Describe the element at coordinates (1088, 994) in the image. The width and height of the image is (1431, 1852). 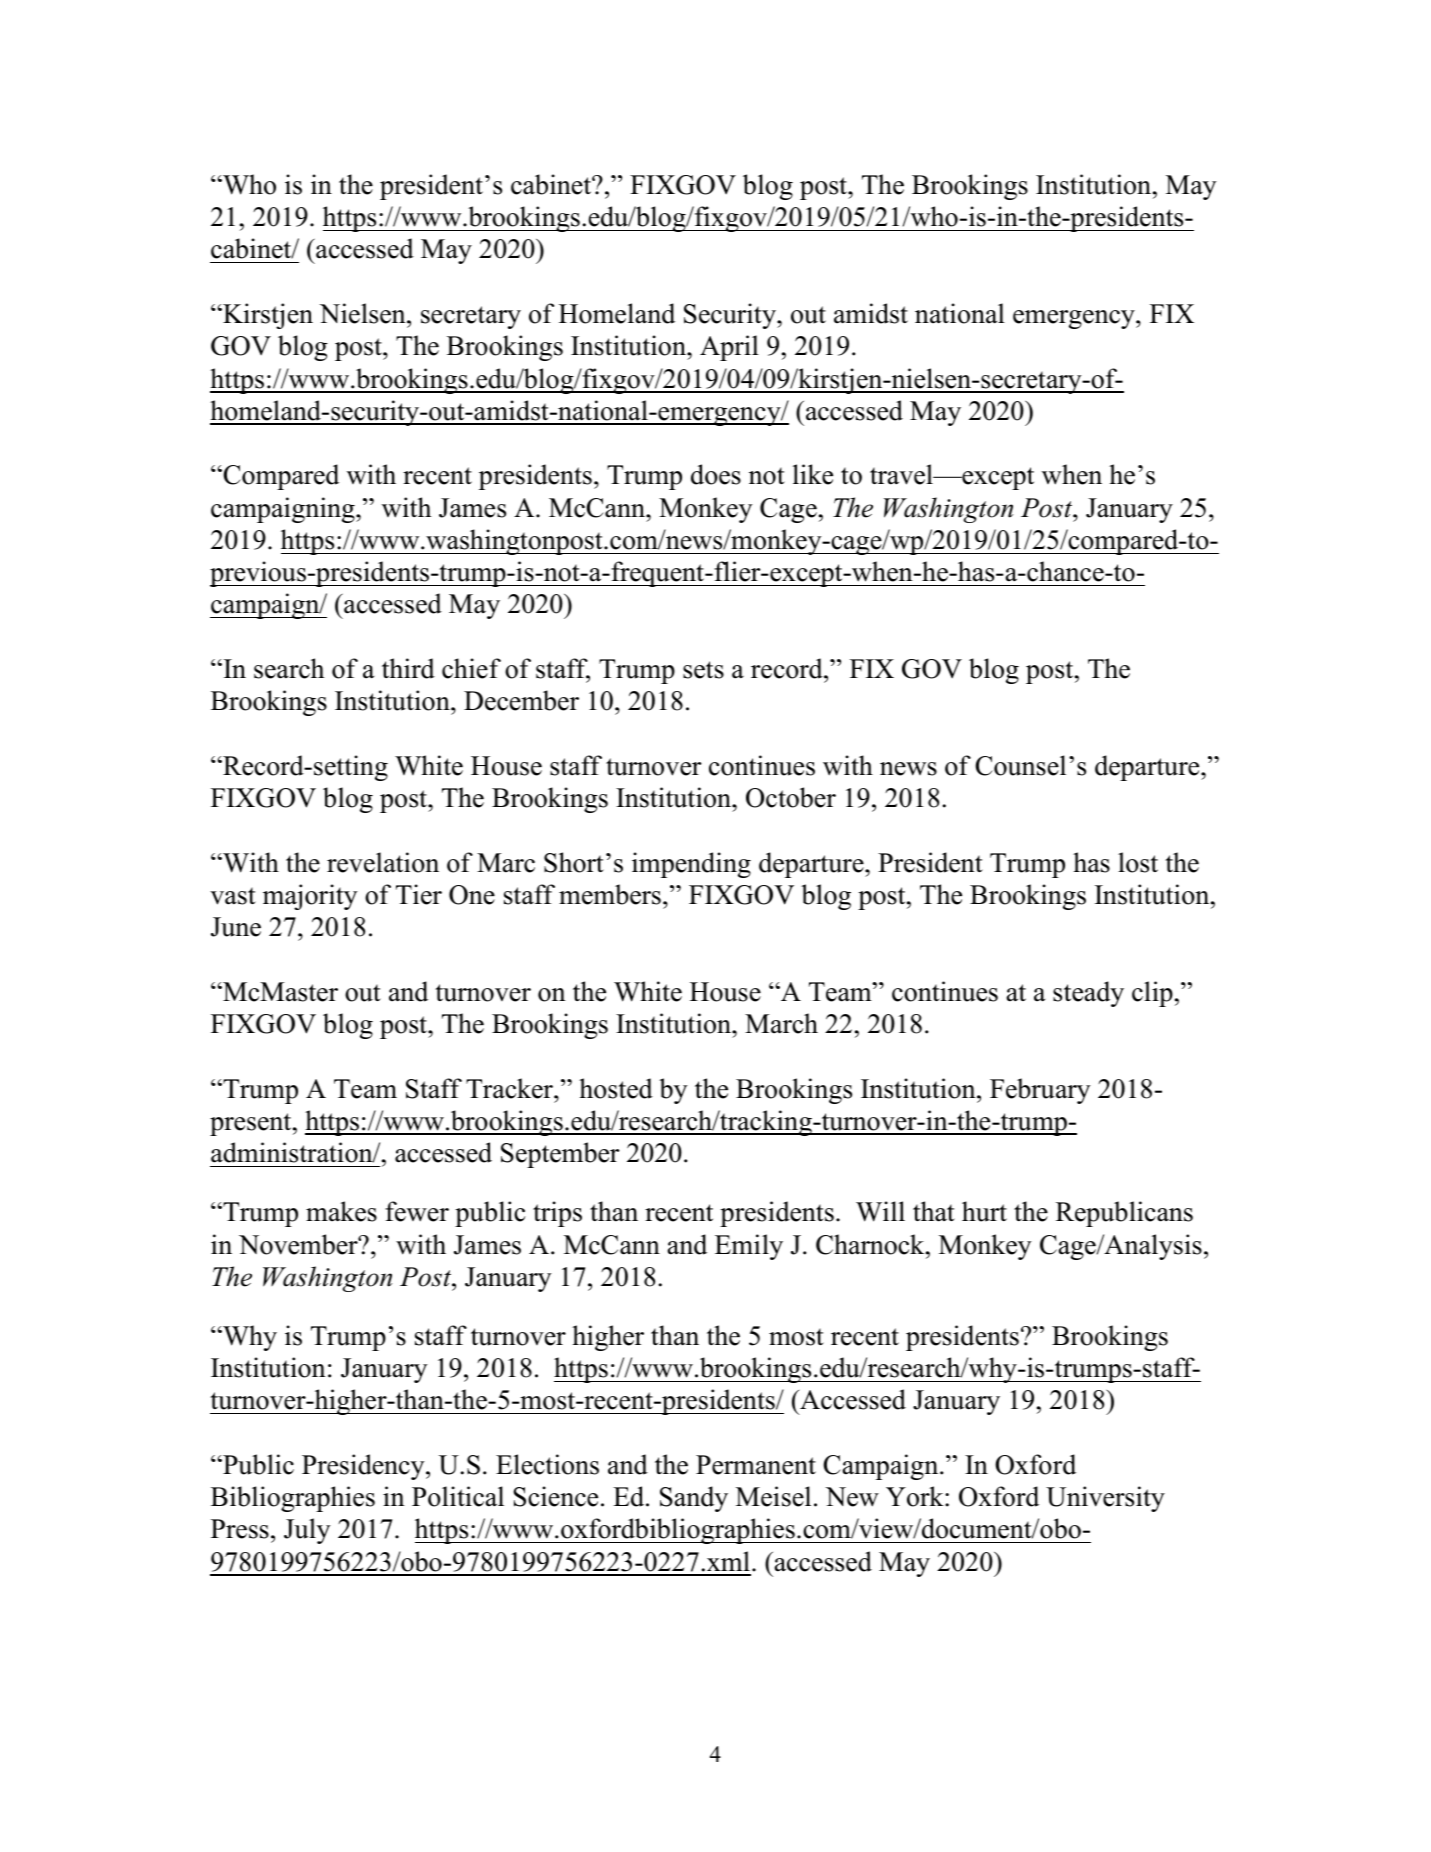
I see `steady` at that location.
